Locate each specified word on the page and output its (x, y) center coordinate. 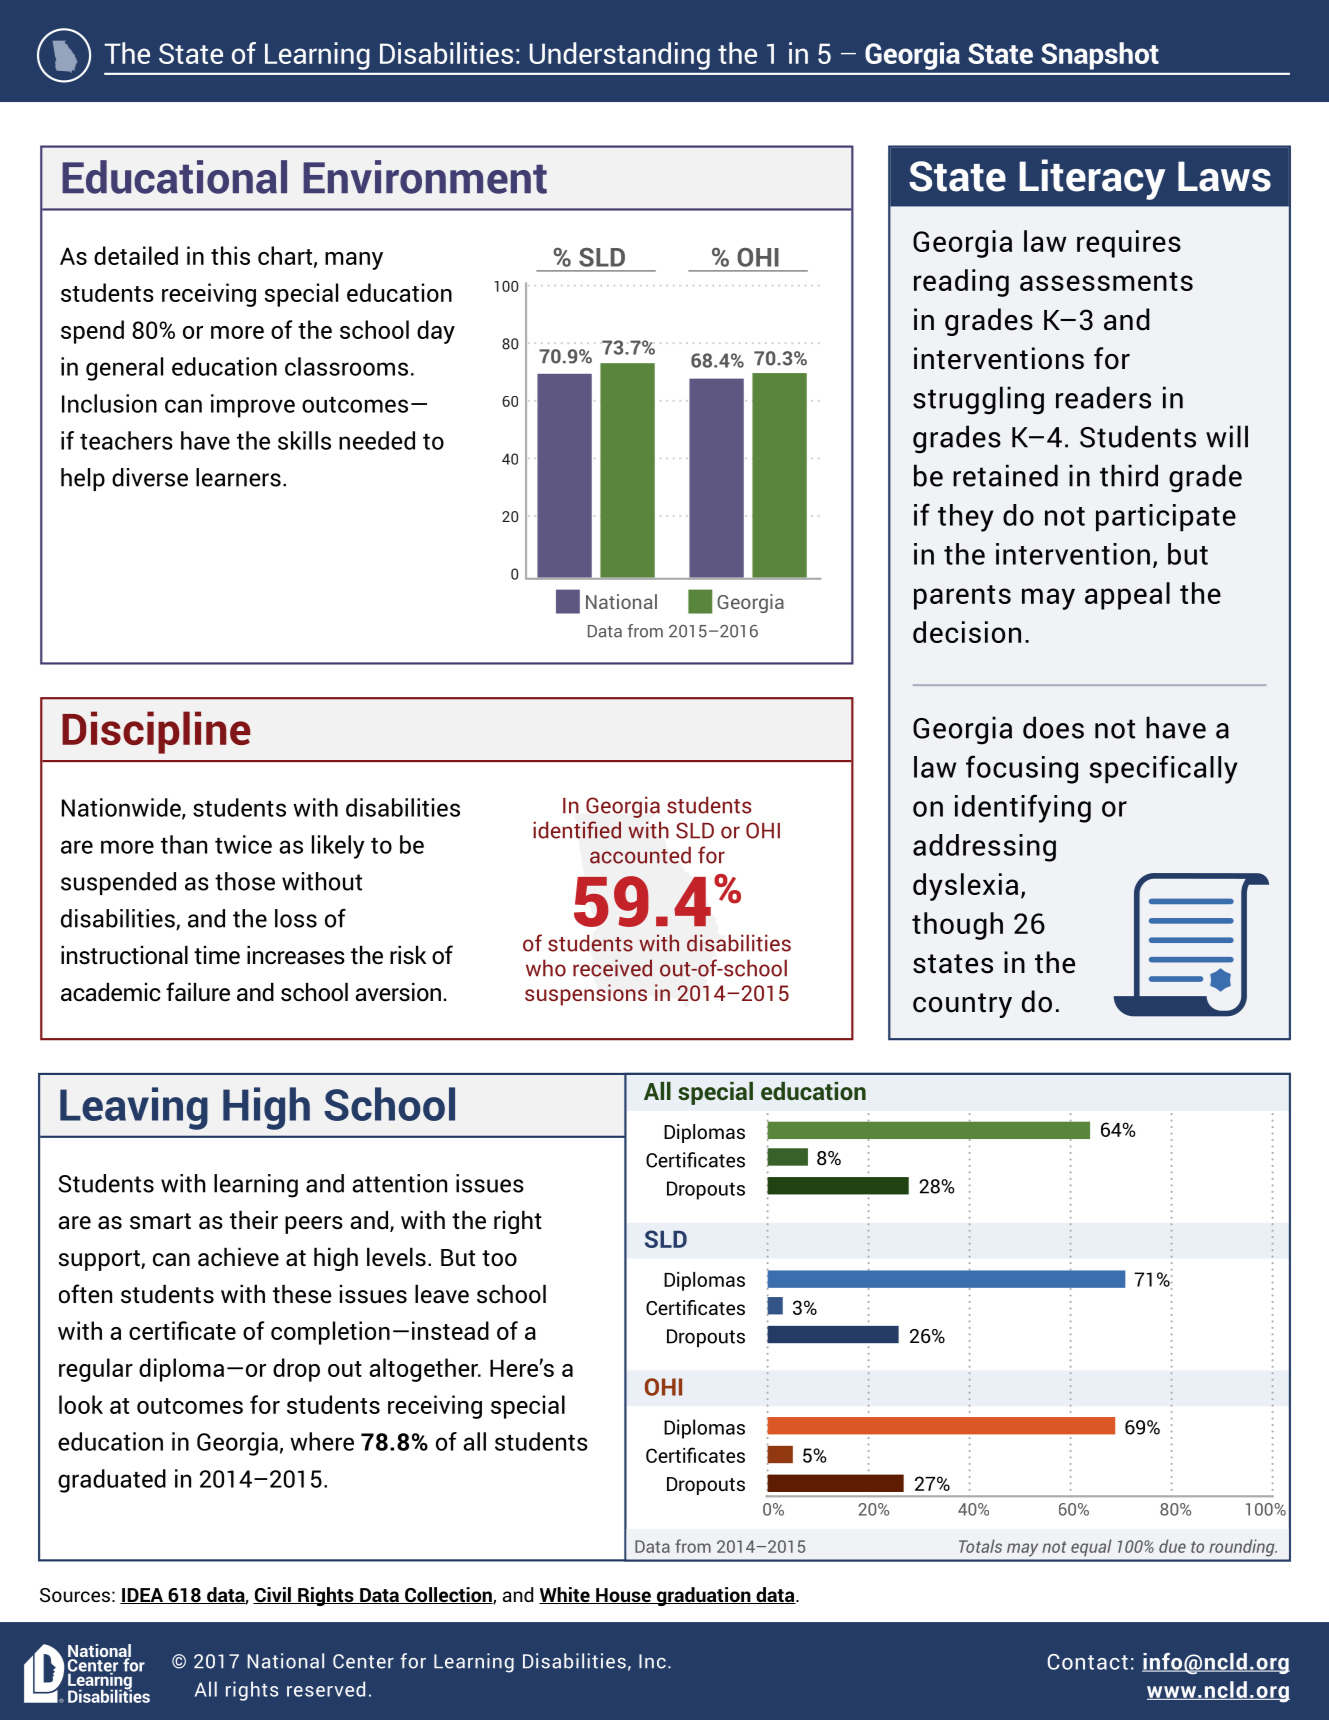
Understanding (620, 56)
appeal (1127, 596)
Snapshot (1100, 56)
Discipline (156, 732)
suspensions (586, 995)
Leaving (134, 1108)
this (230, 255)
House (623, 1596)
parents (962, 597)
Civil (273, 1595)
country (962, 1005)
